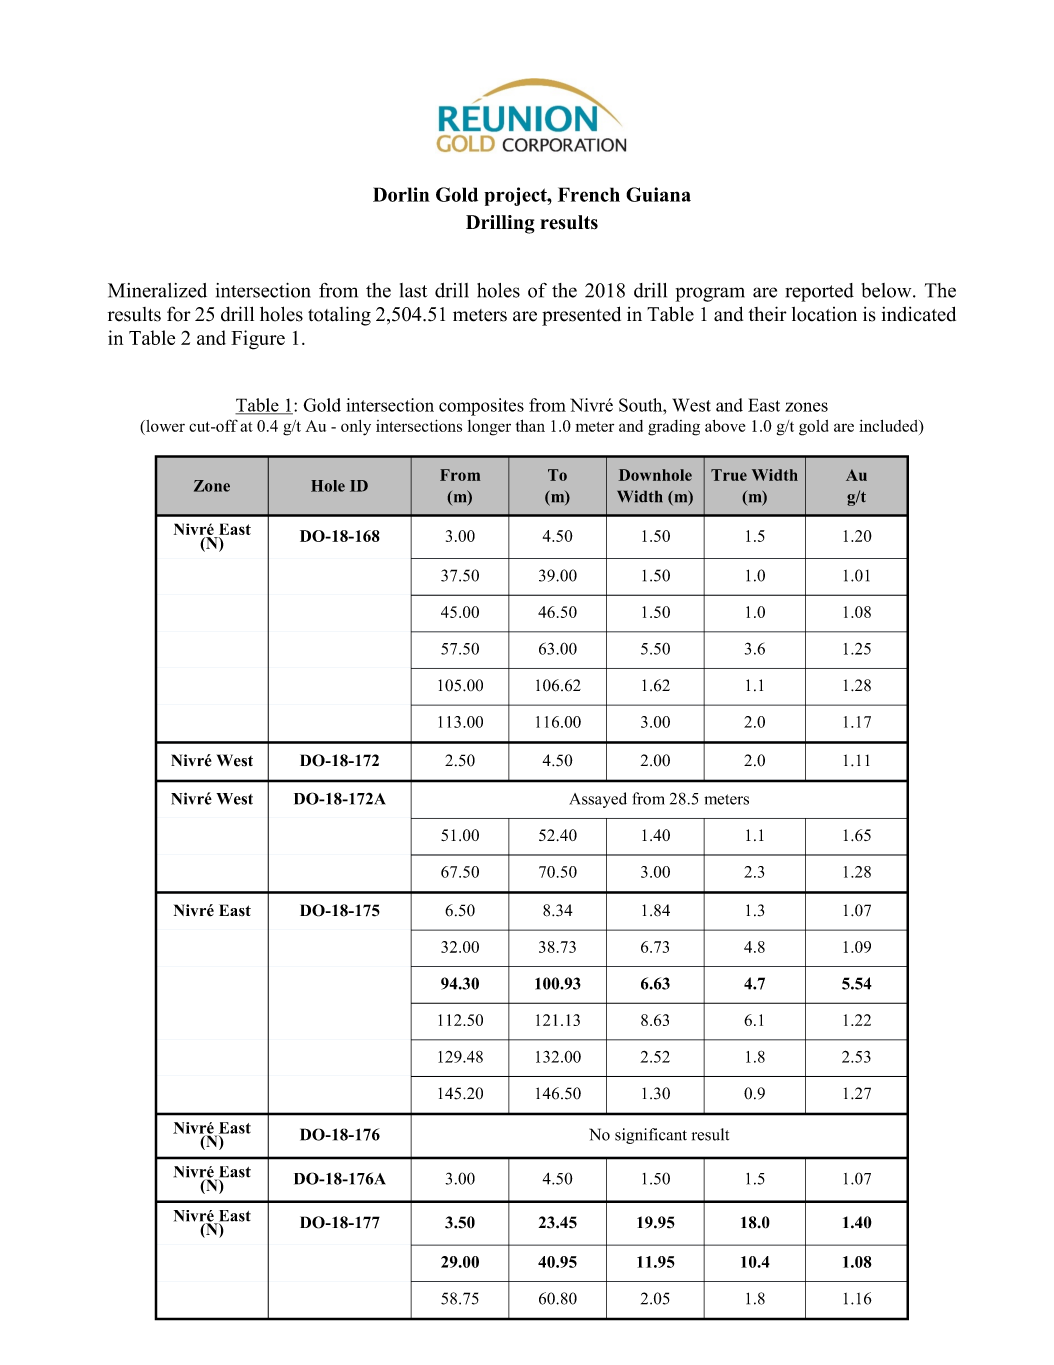  I want to click on composites, so click(481, 407).
